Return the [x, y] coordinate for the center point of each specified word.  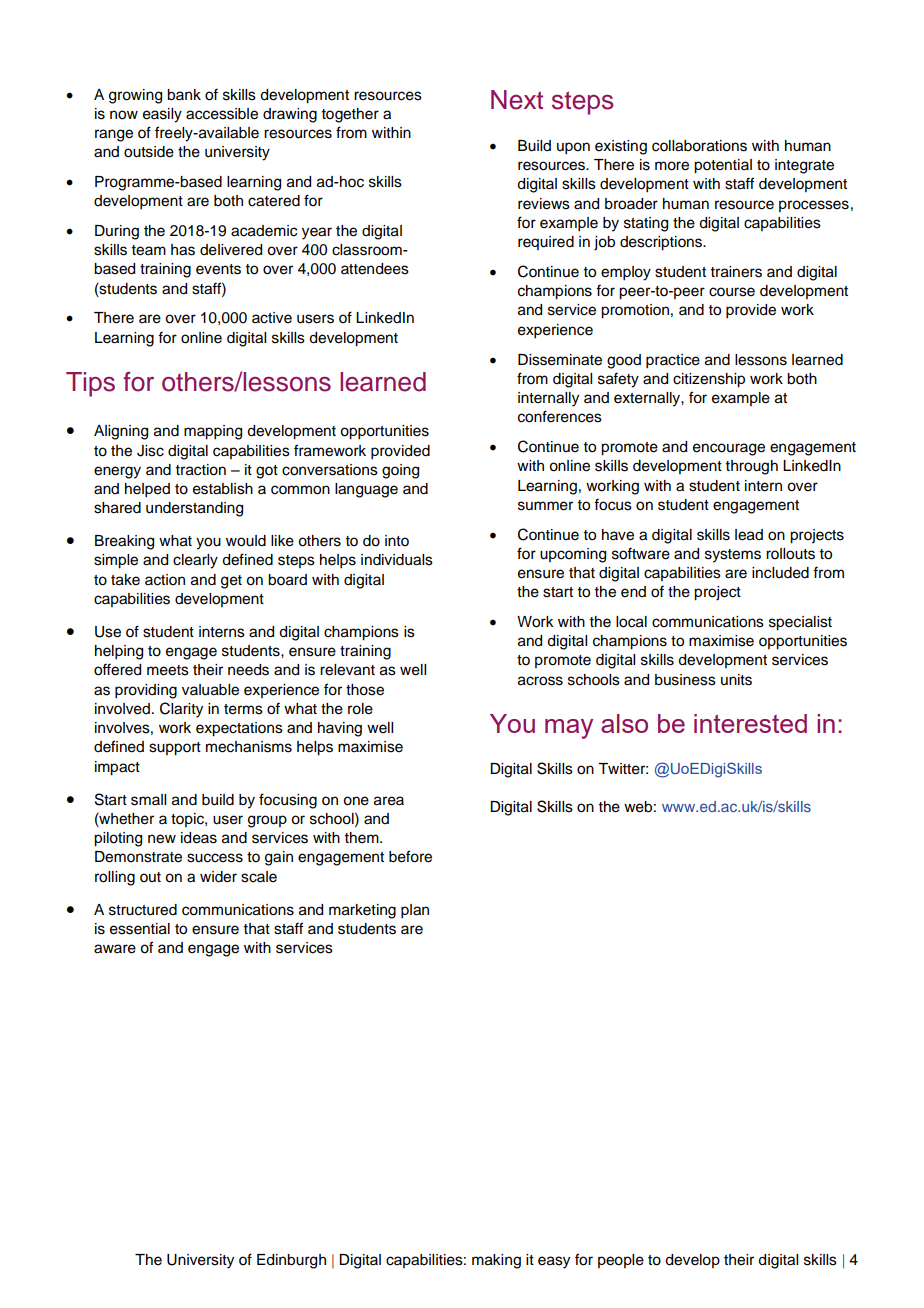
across [540, 681]
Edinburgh [291, 1261]
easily [162, 115]
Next [517, 100]
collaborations [699, 146]
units [736, 680]
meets [168, 670]
